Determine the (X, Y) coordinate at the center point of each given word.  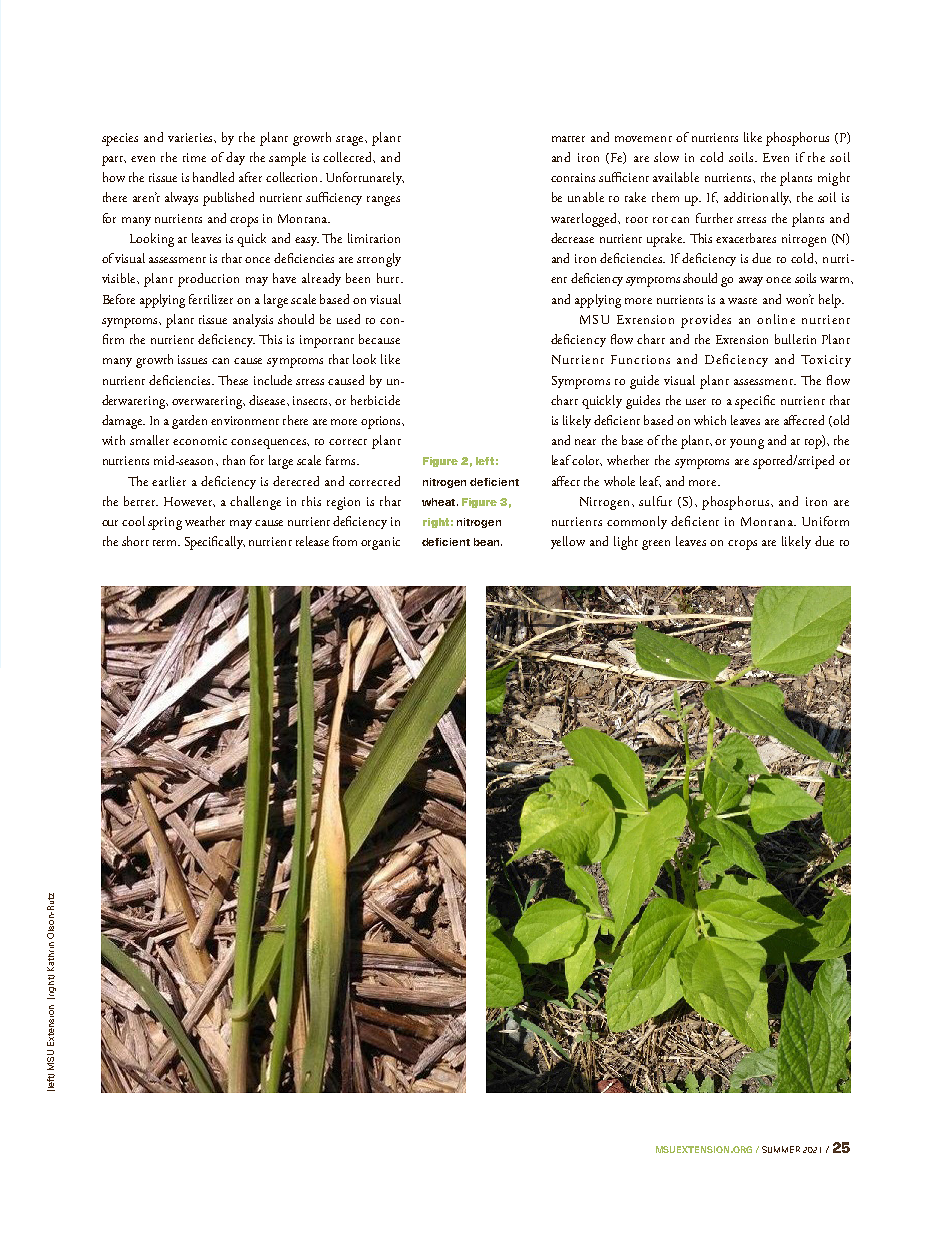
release (312, 541)
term (166, 543)
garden (189, 422)
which (710, 420)
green (656, 545)
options (382, 422)
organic (380, 543)
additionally (757, 198)
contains (573, 177)
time (194, 157)
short (135, 541)
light (626, 543)
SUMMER (781, 1149)
